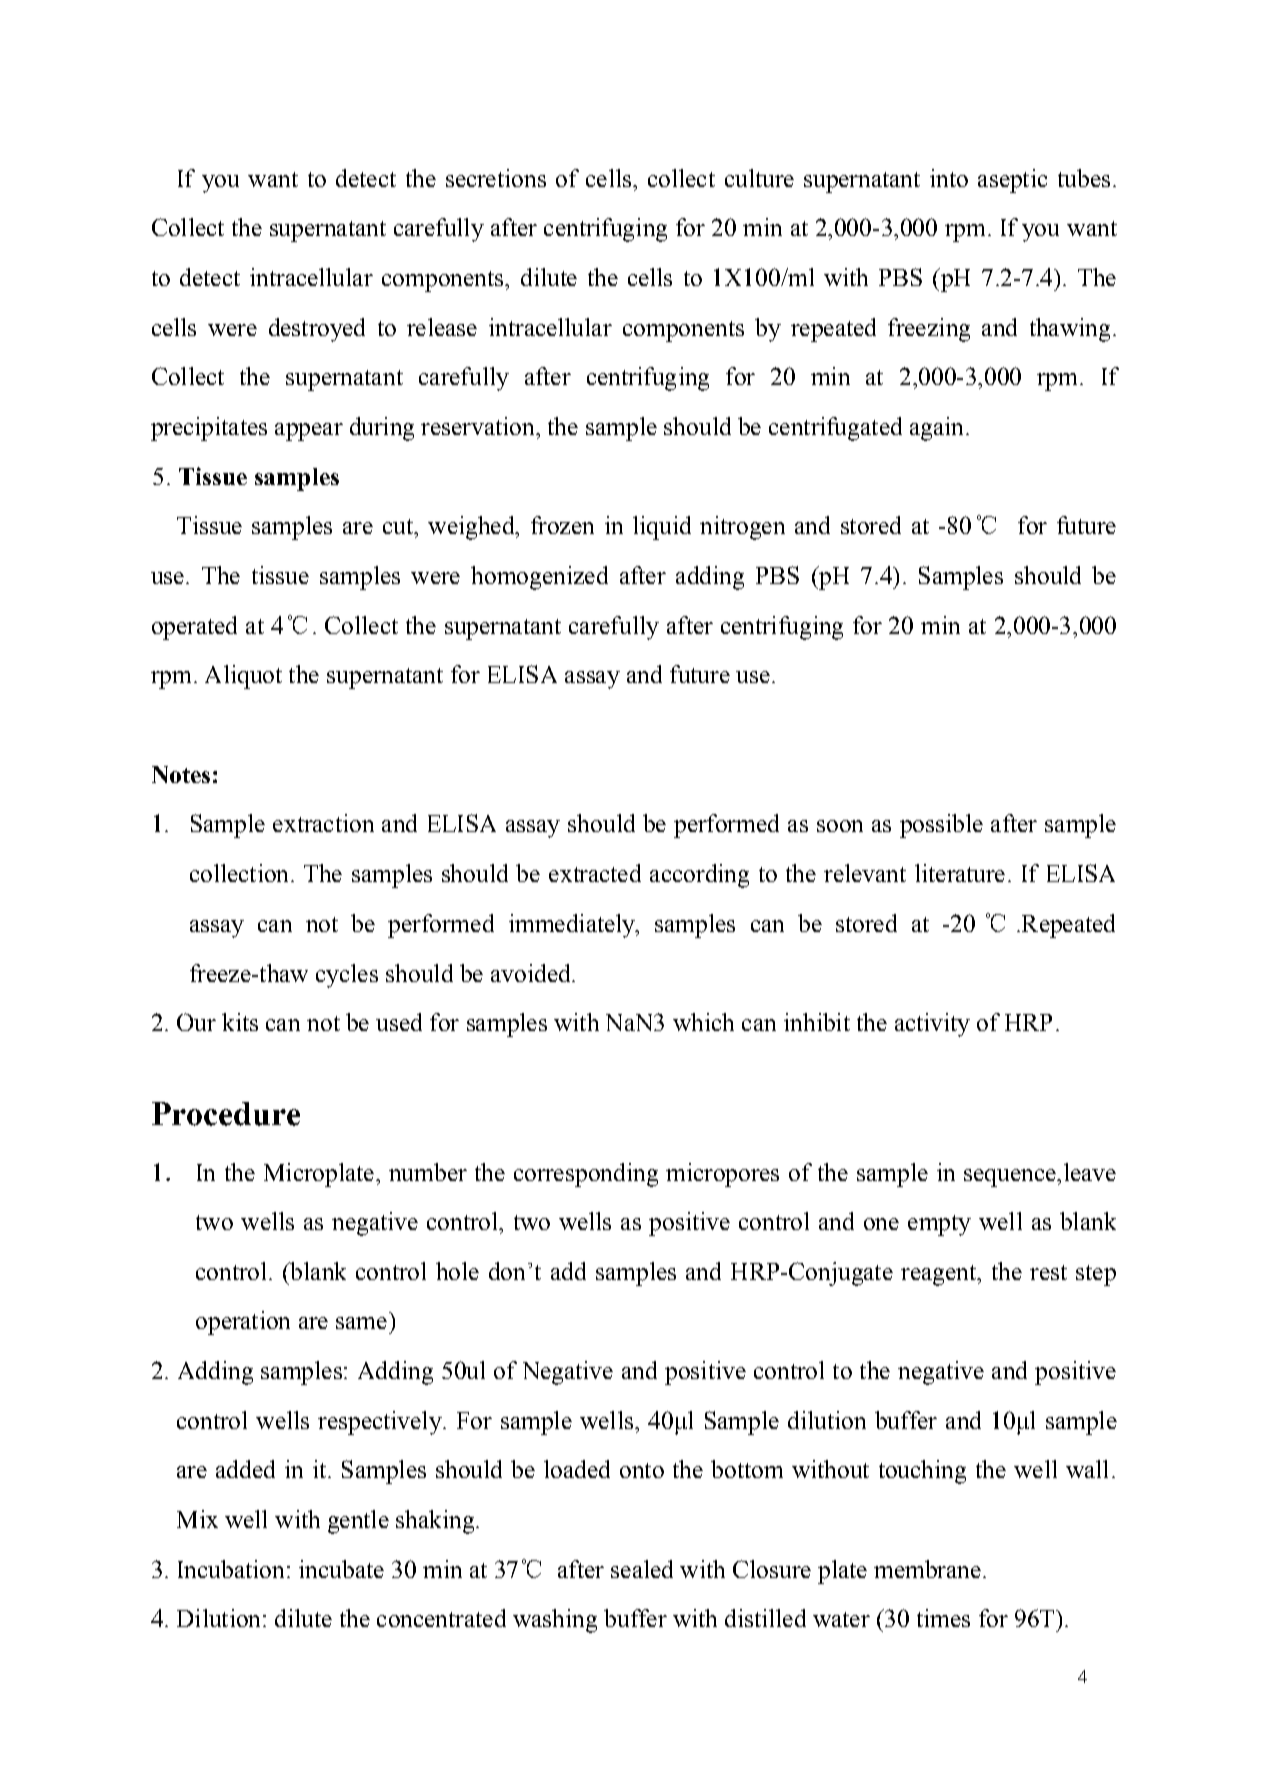  I want to click on culture, so click(759, 178).
